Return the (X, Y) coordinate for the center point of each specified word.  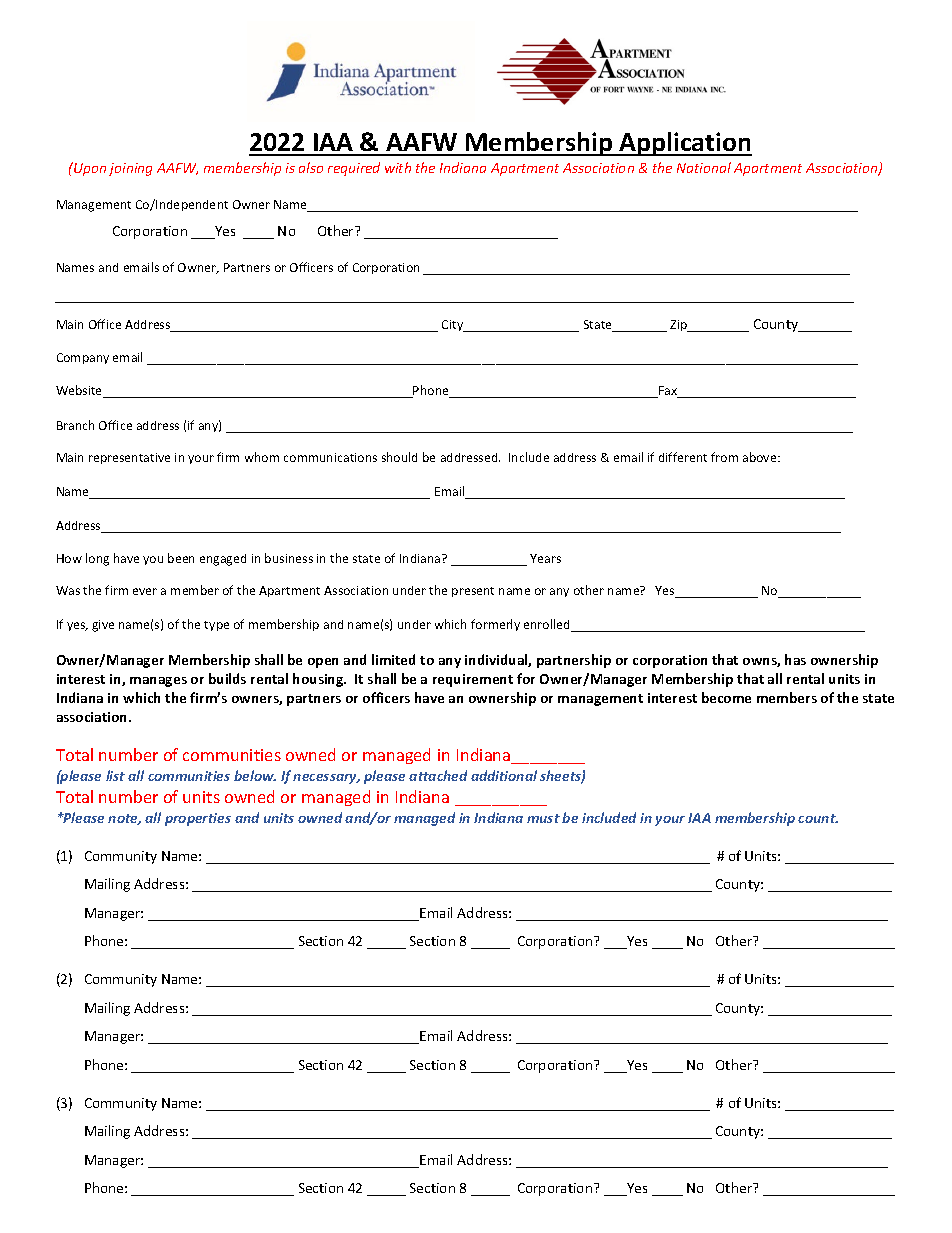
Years (545, 558)
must (543, 818)
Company (83, 358)
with (398, 167)
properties (198, 819)
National (704, 167)
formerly (495, 625)
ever (145, 591)
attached (438, 775)
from (724, 457)
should (399, 457)
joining (130, 169)
